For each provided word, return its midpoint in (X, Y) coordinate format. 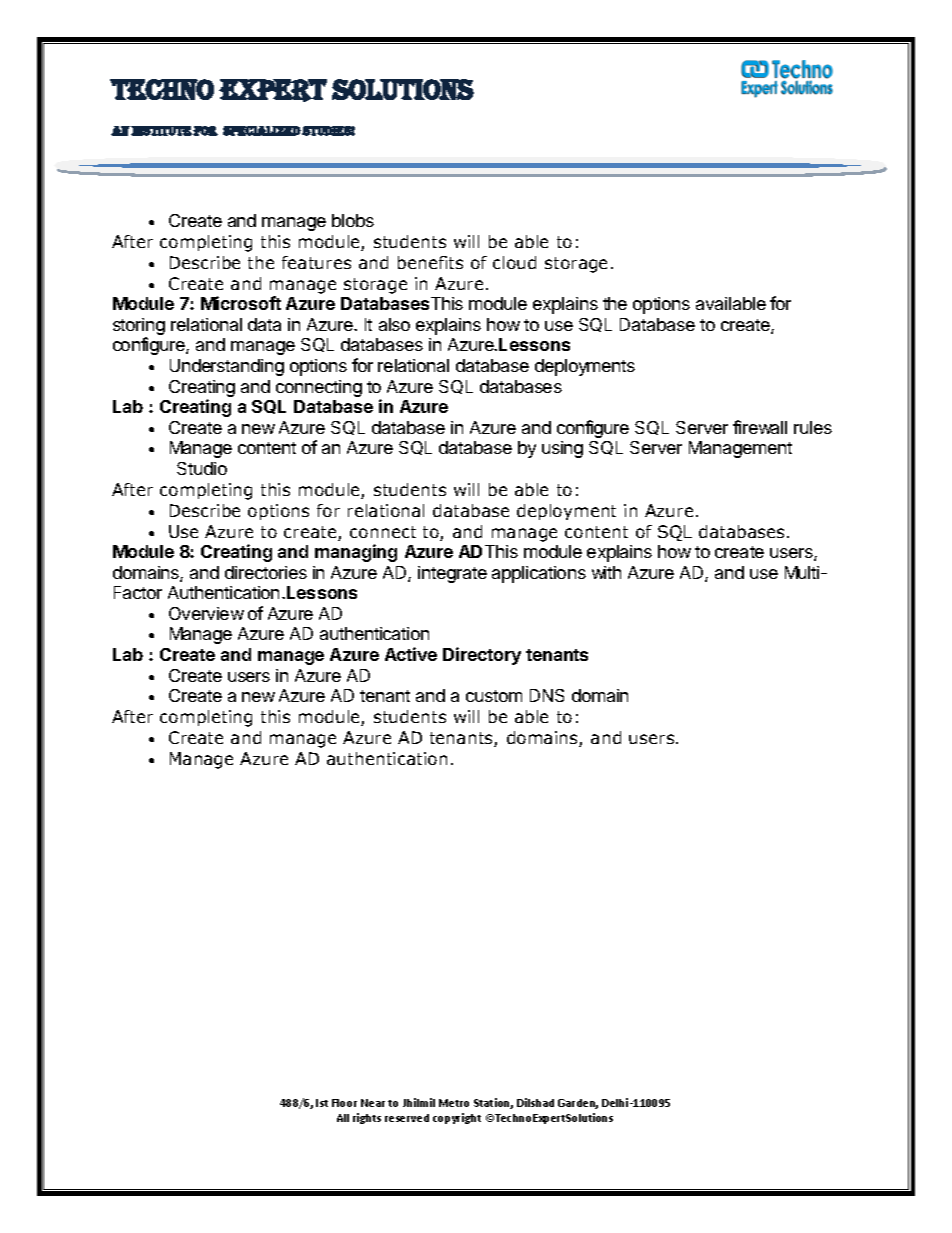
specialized (262, 131)
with (606, 572)
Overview (206, 613)
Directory (482, 656)
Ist (322, 1103)
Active (411, 654)
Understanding (227, 367)
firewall (760, 427)
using (562, 449)
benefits (430, 262)
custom (494, 696)
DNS (547, 695)
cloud (514, 262)
